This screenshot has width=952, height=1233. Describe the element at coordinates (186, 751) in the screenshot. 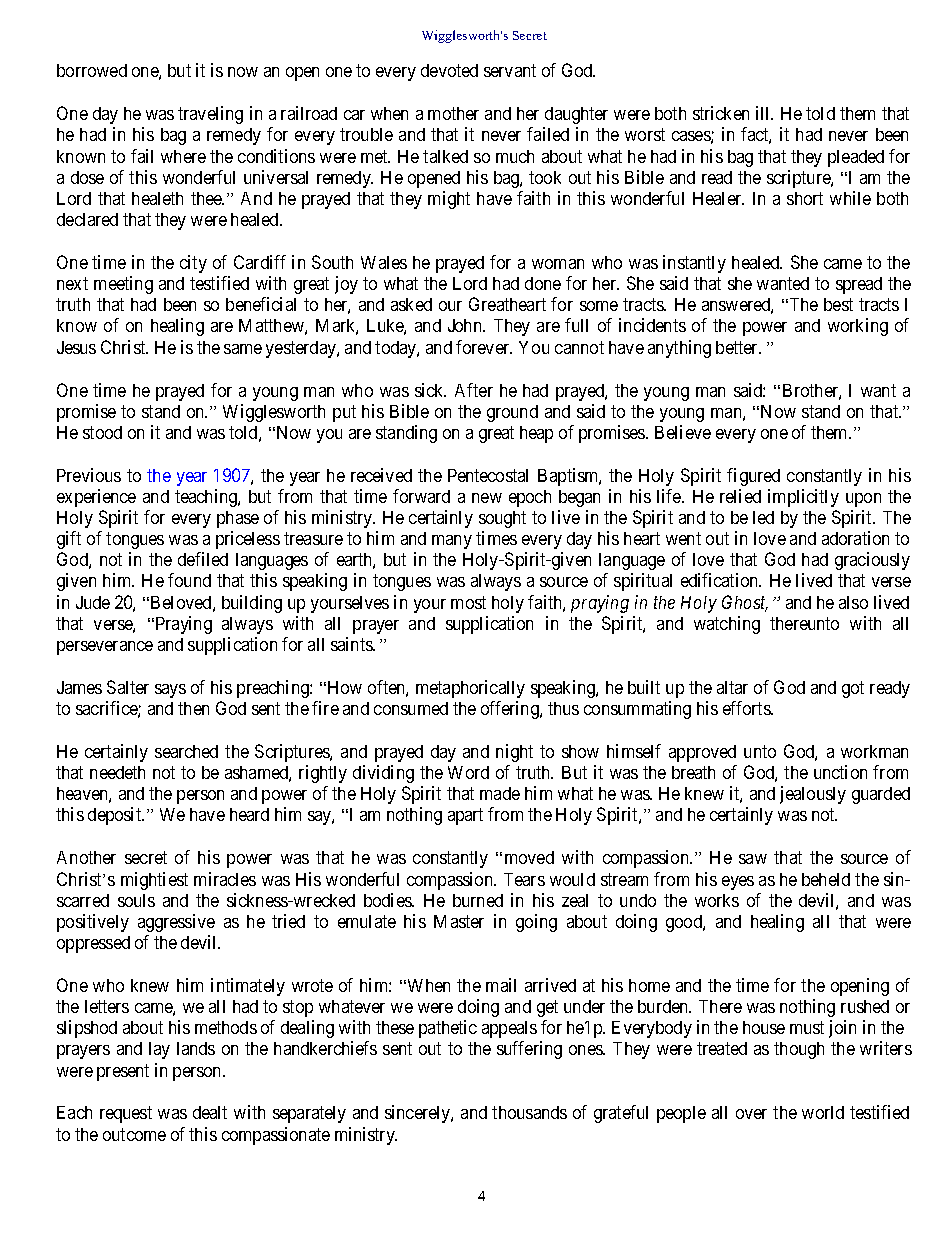

I see `searched` at that location.
